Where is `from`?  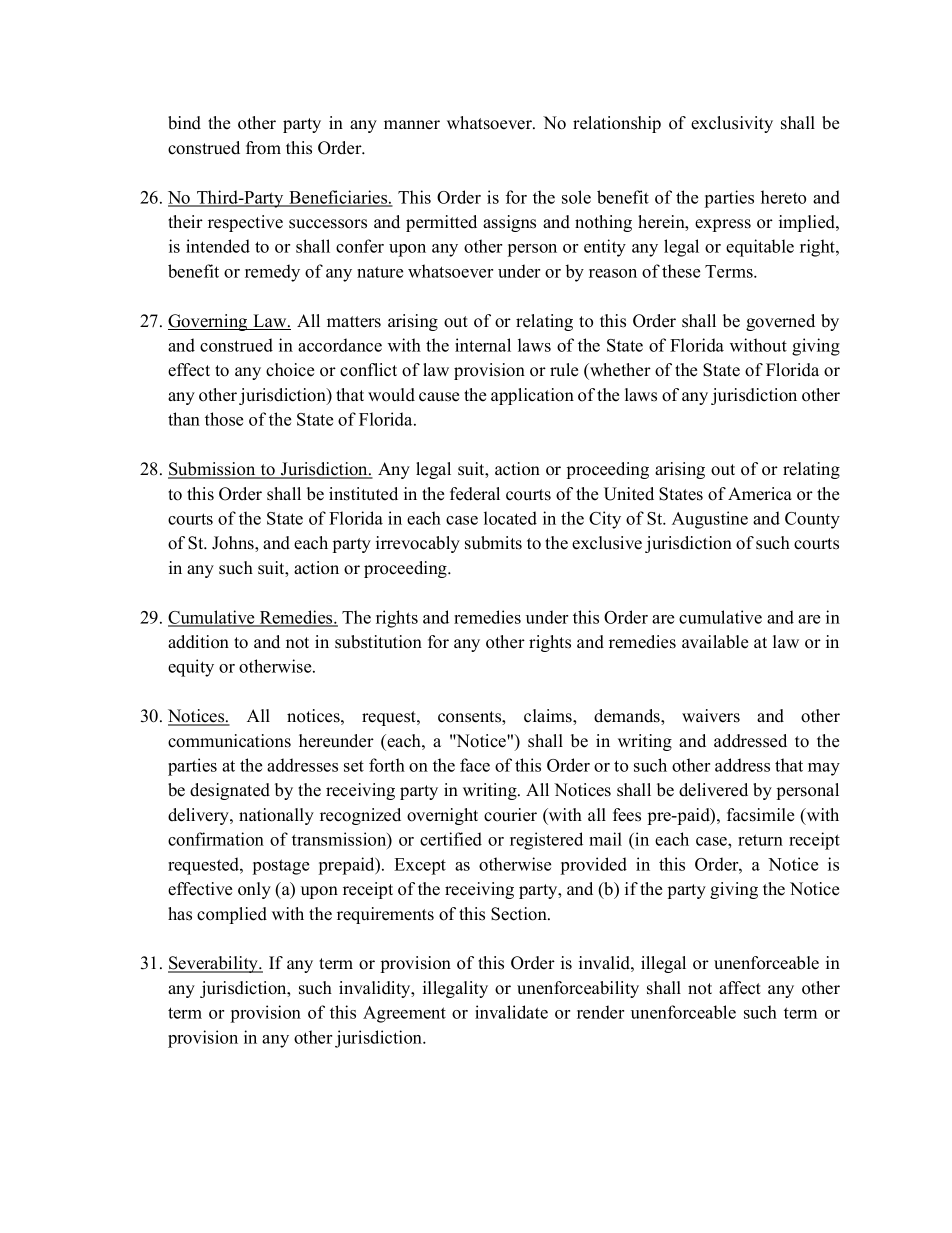 from is located at coordinates (263, 148).
